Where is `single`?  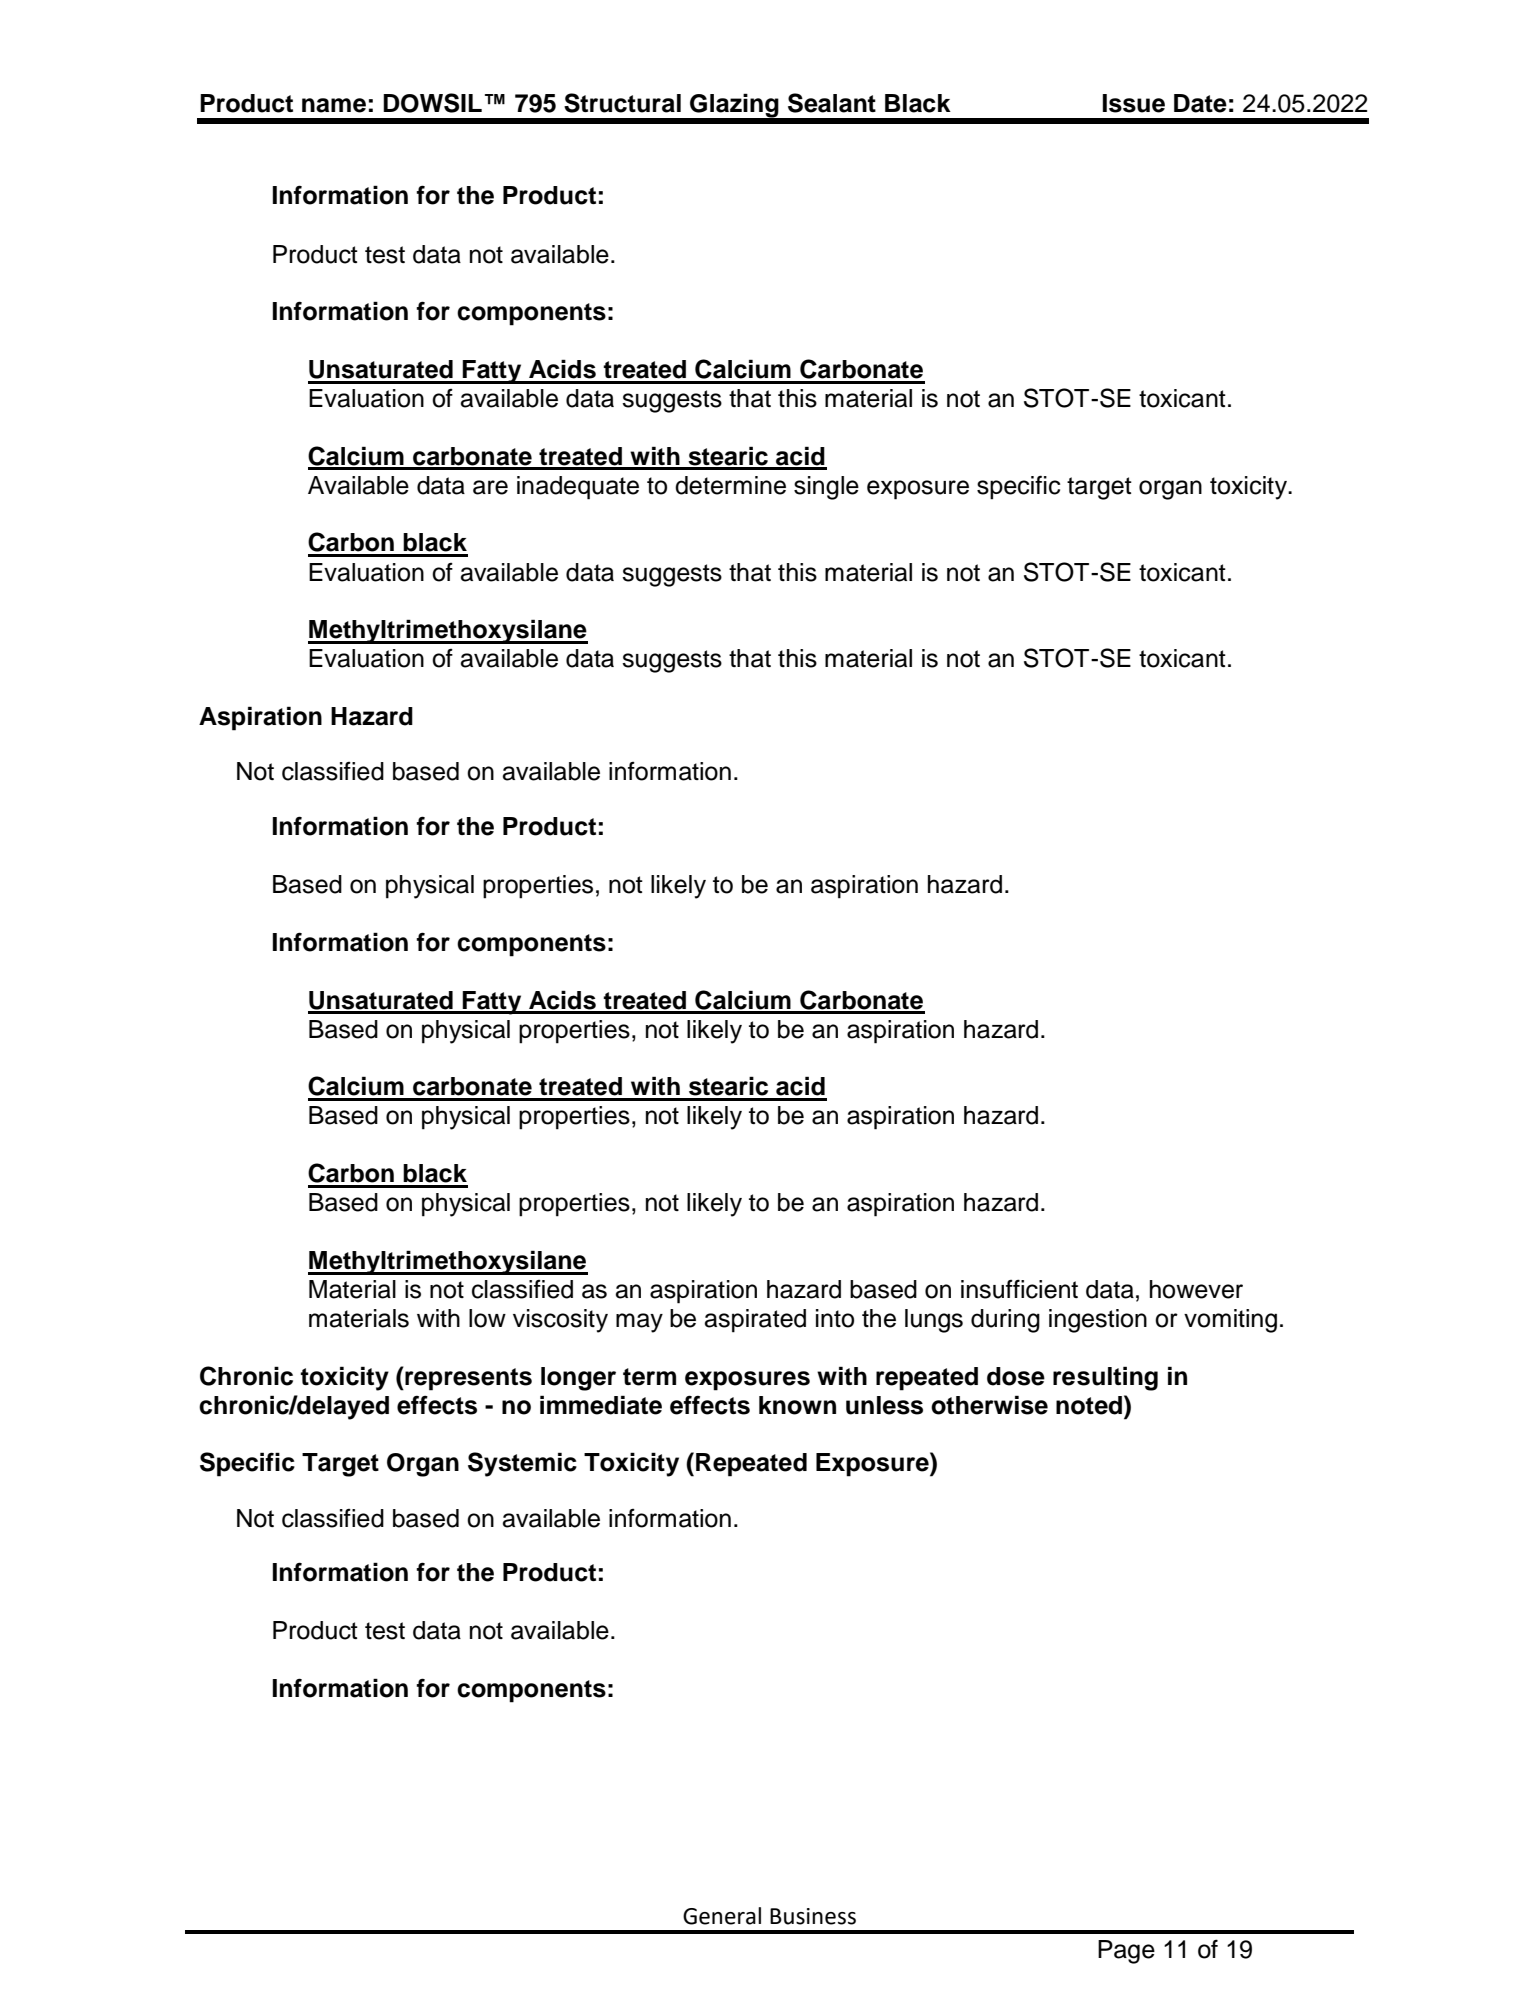
single is located at coordinates (826, 488).
